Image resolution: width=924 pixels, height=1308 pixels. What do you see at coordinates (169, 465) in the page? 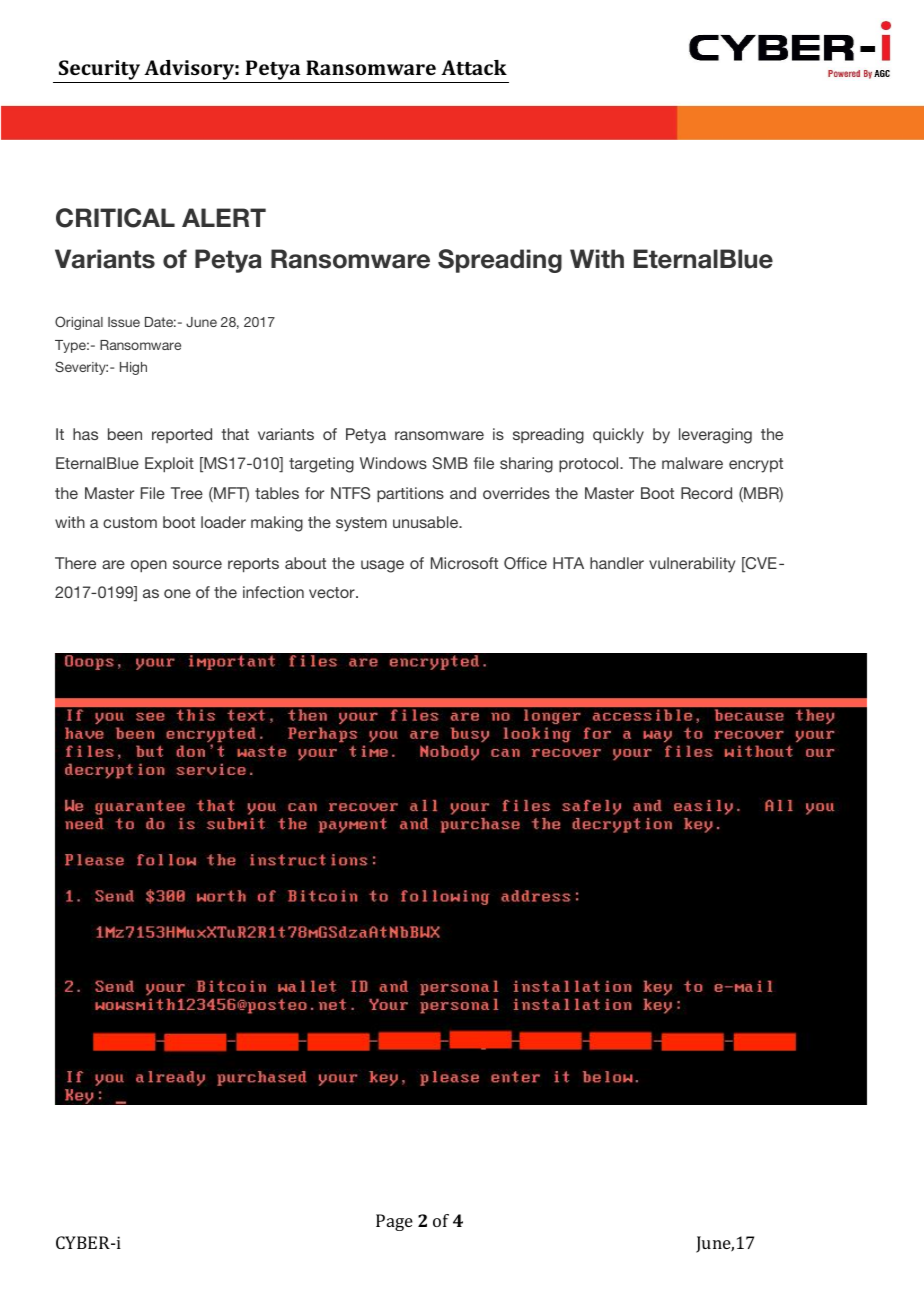
I see `Exploit` at bounding box center [169, 465].
